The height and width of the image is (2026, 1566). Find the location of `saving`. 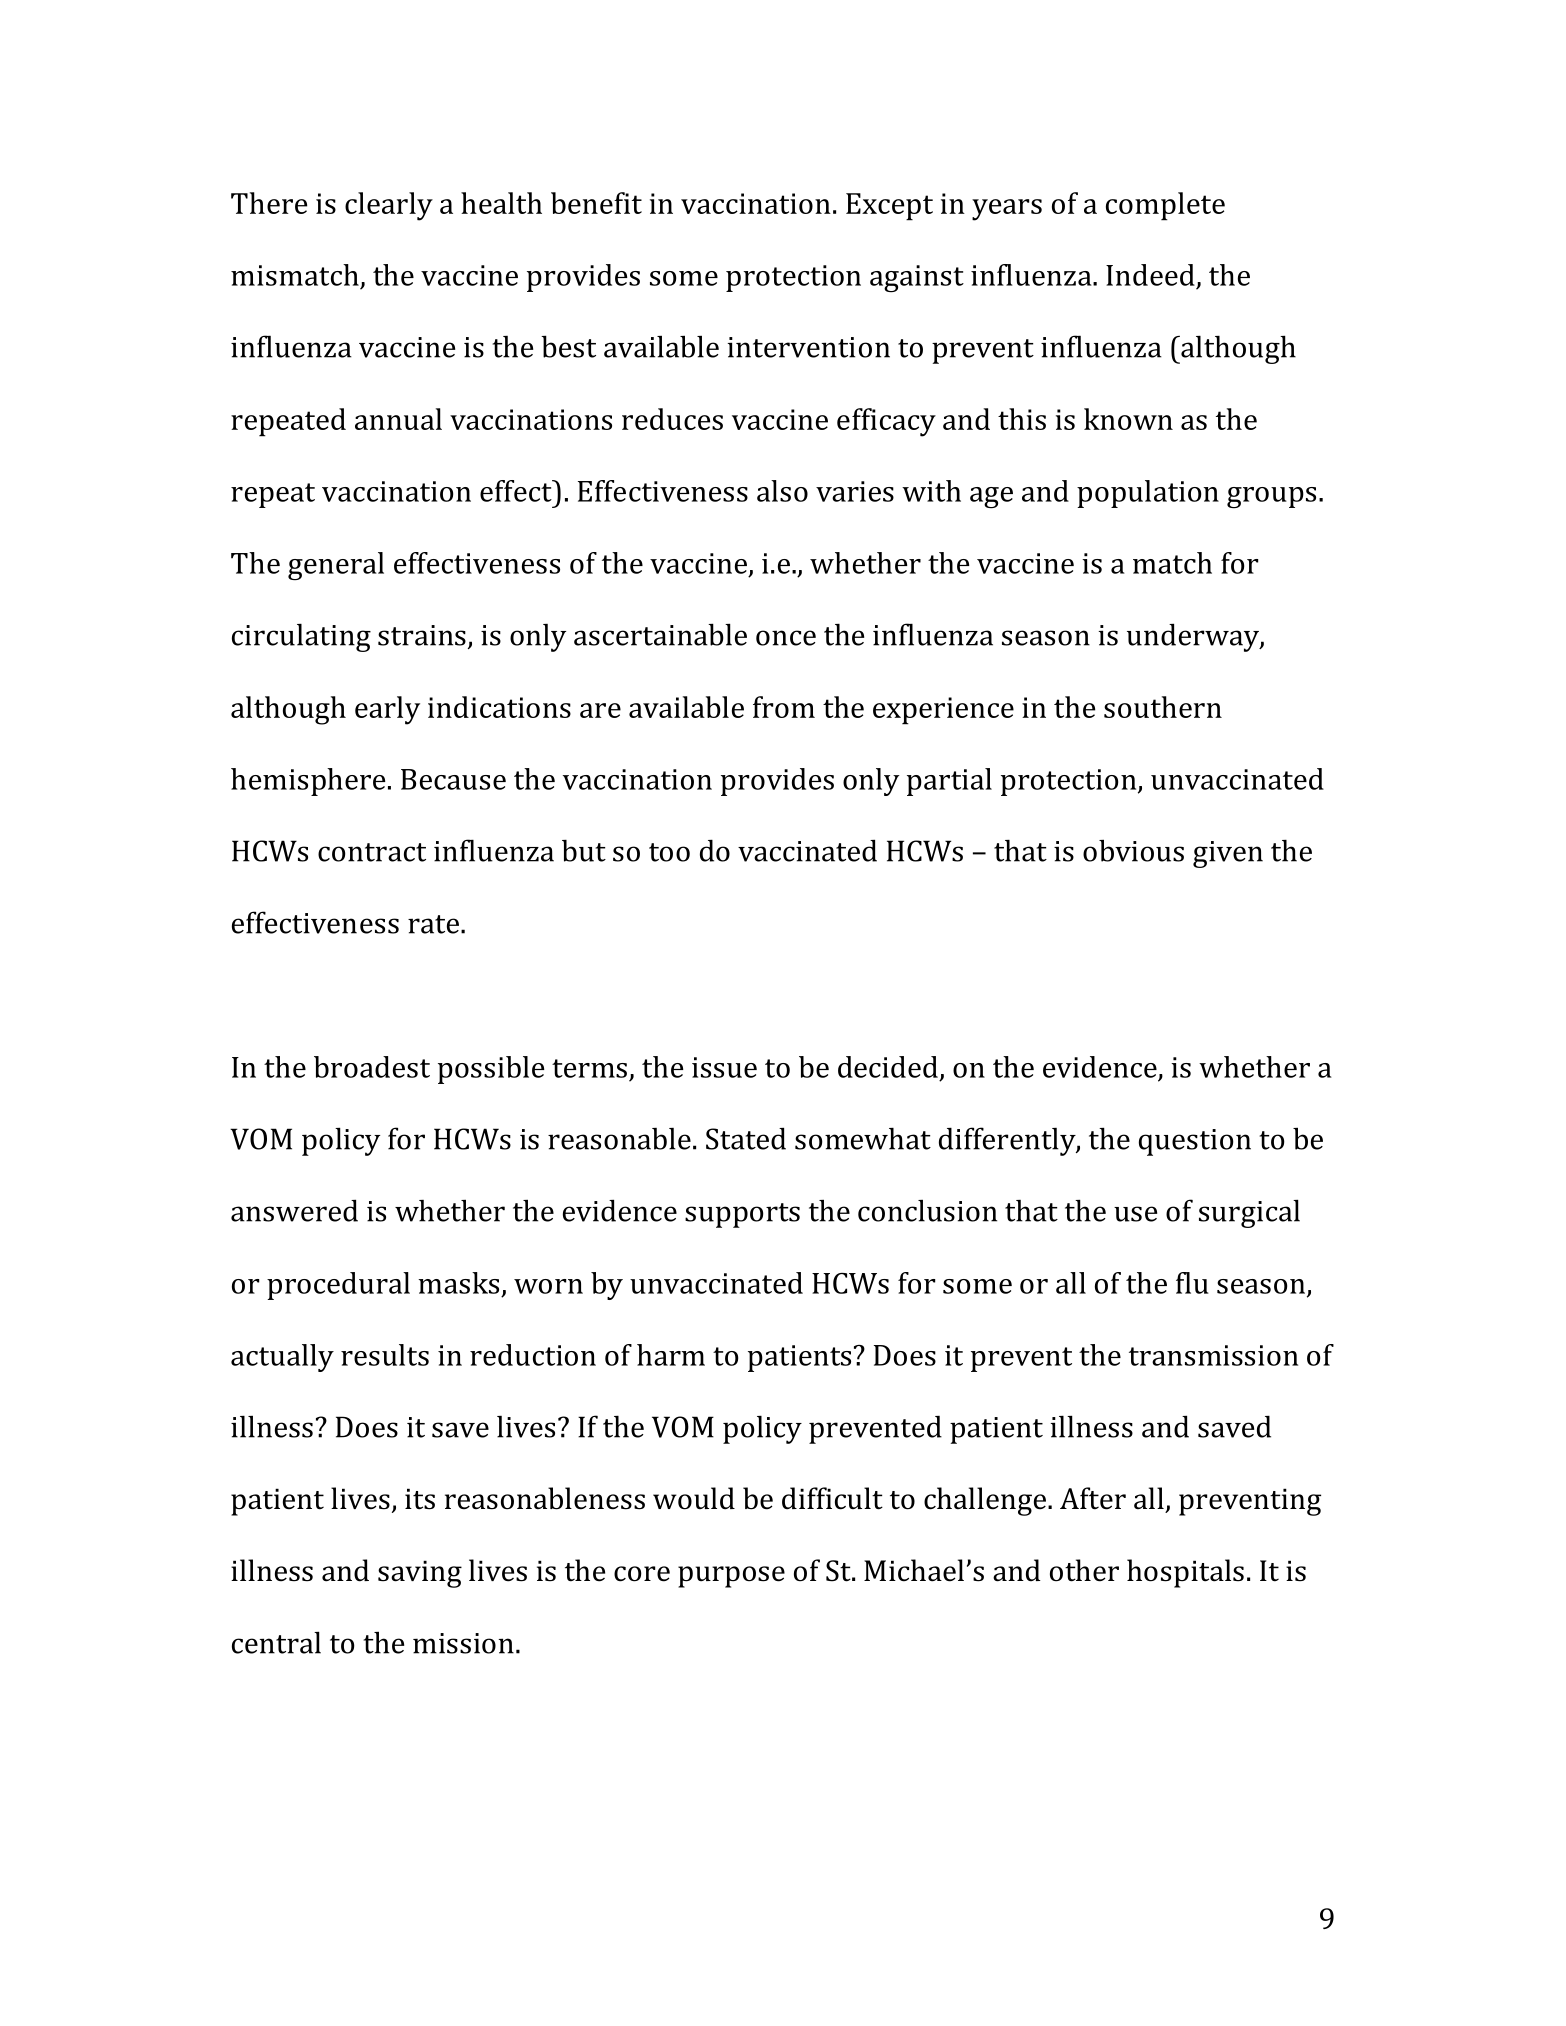

saving is located at coordinates (420, 1574).
